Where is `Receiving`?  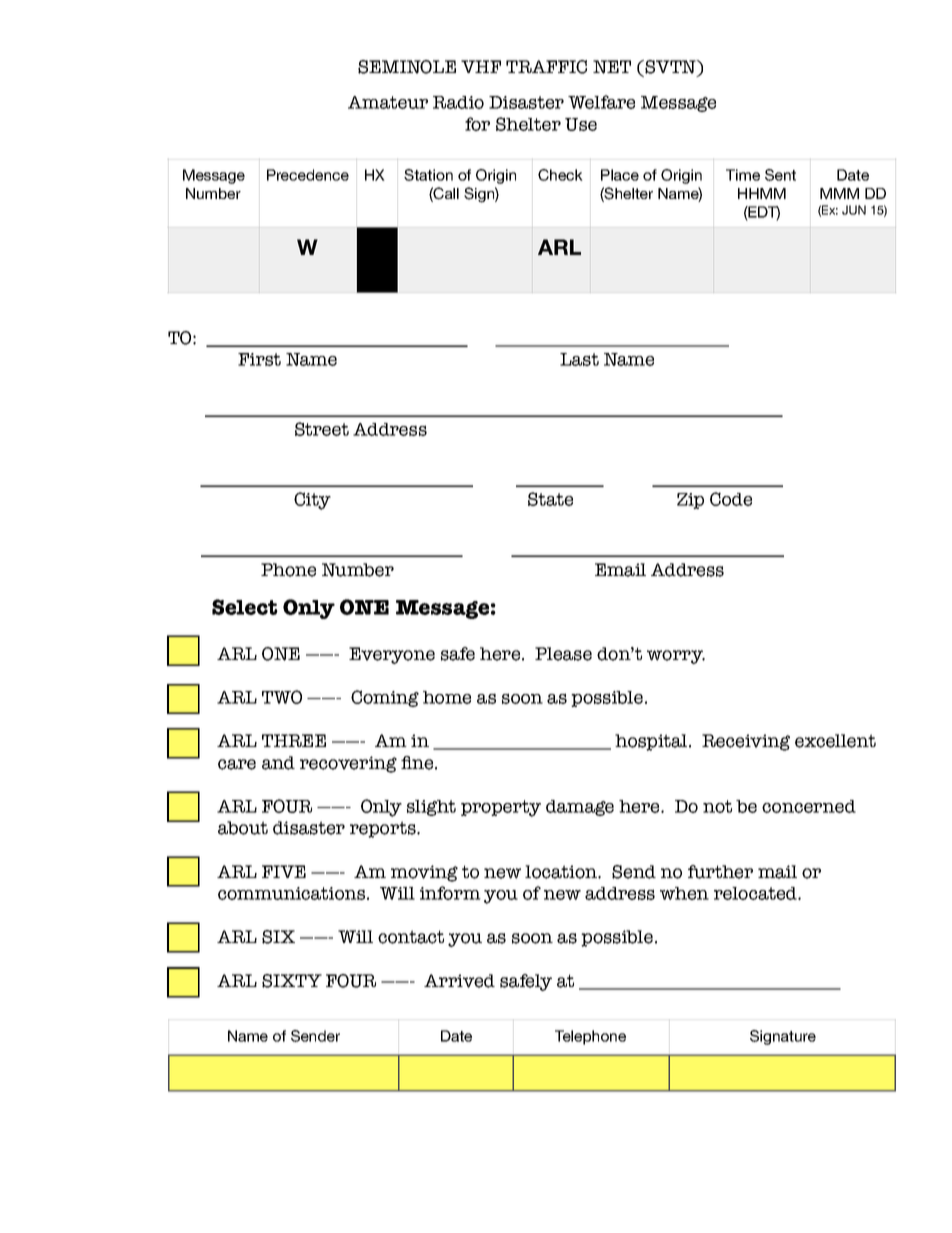
Receiving is located at coordinates (746, 742).
